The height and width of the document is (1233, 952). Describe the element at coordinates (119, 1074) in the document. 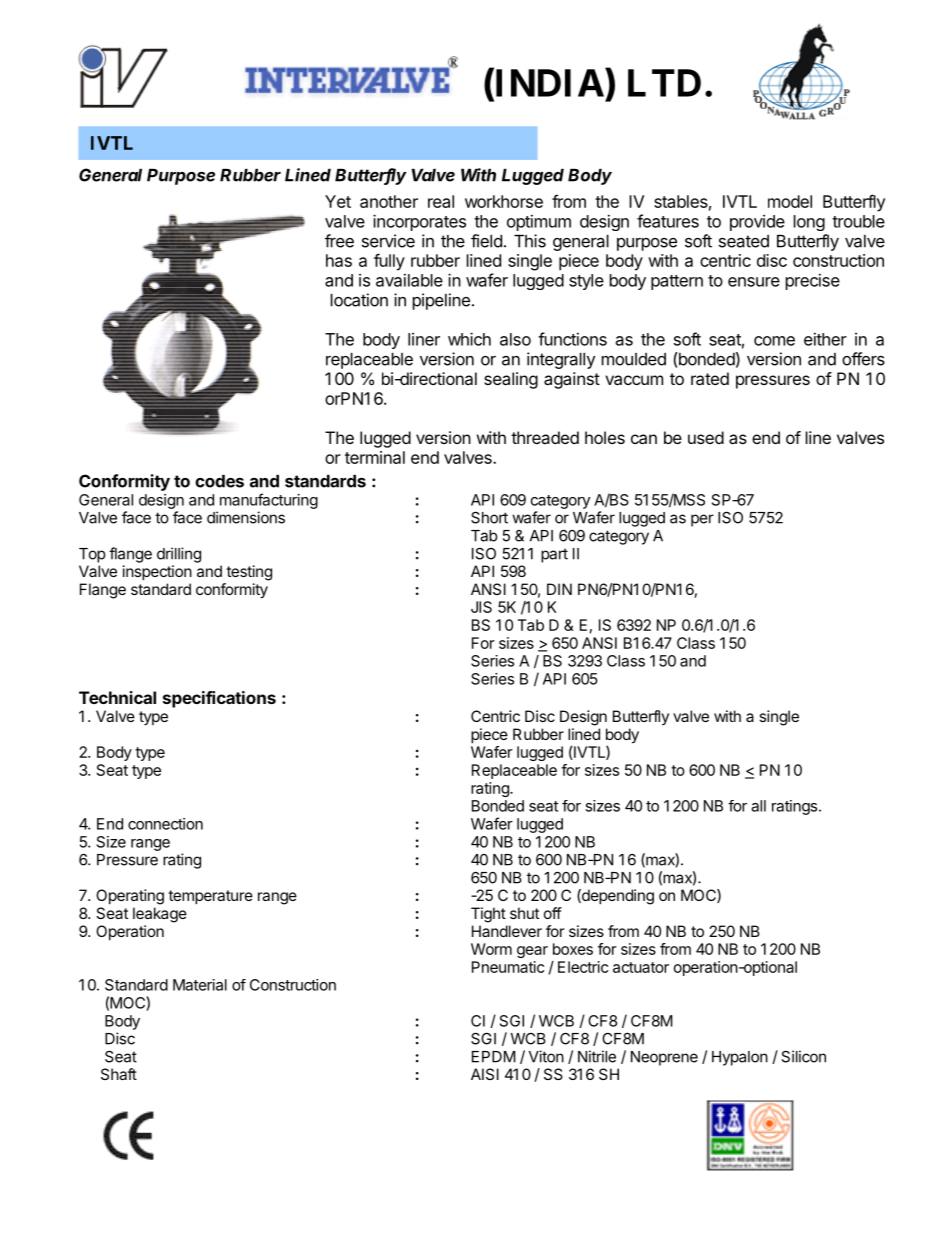

I see `Shaft` at that location.
